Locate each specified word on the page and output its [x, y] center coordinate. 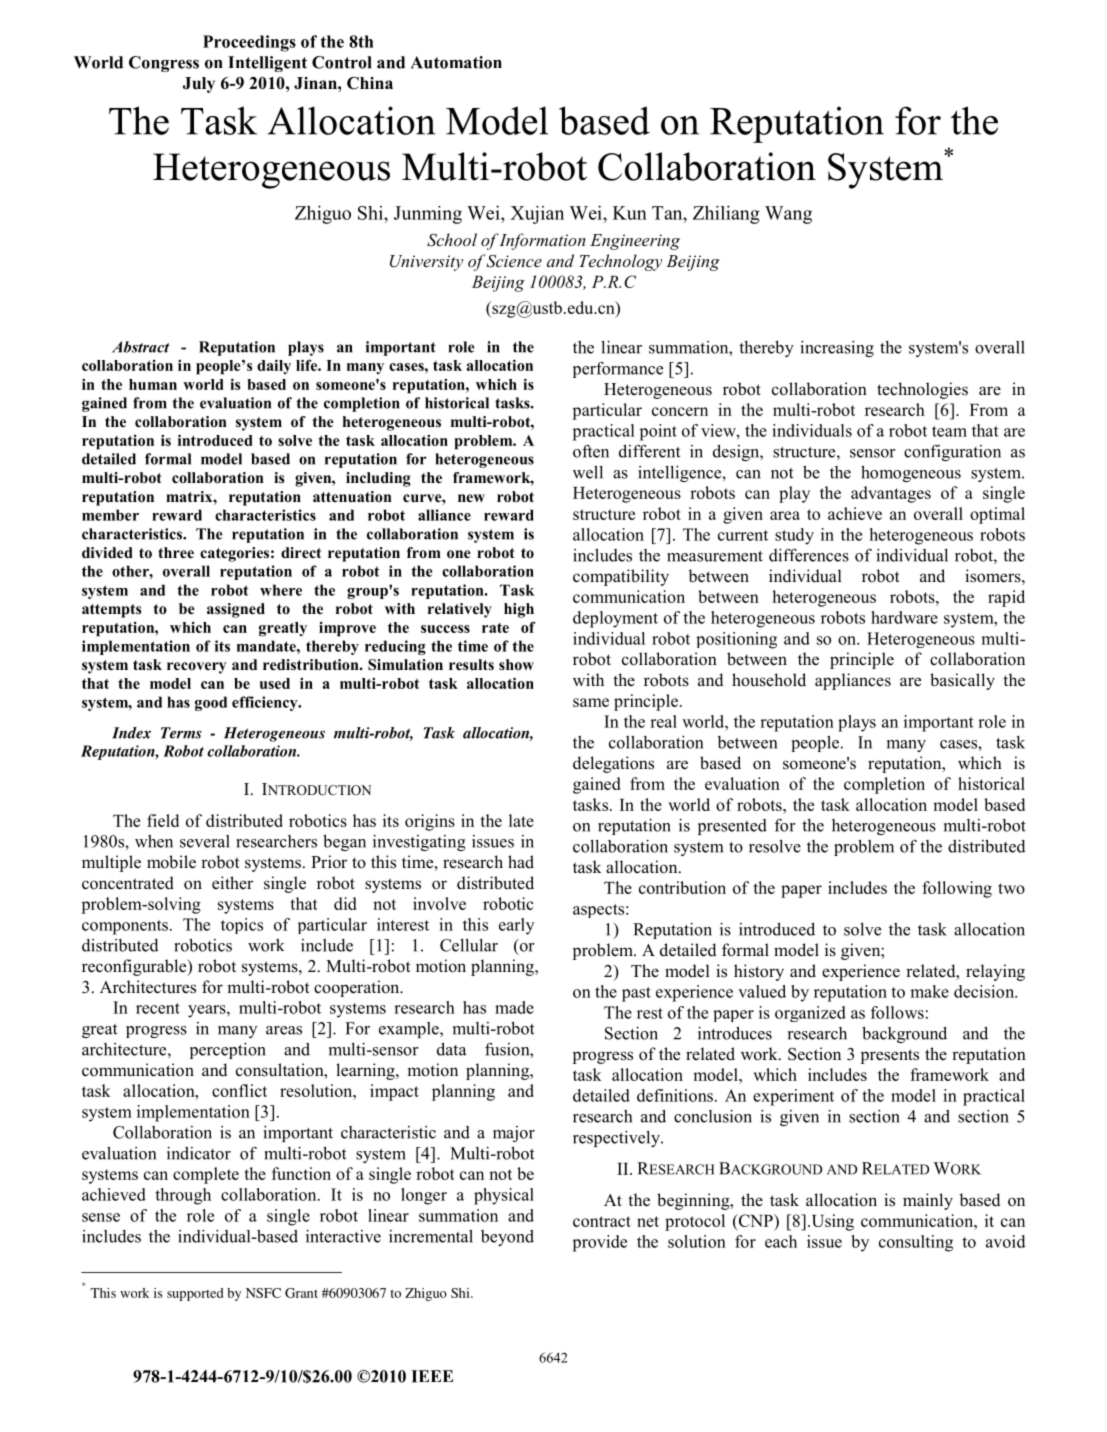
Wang [788, 215]
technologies [922, 390]
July [199, 85]
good [211, 703]
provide [599, 1243]
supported [195, 1294]
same [591, 702]
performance [618, 370]
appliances [853, 681]
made [514, 1007]
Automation [456, 62]
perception [228, 1051]
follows [897, 1012]
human [153, 384]
